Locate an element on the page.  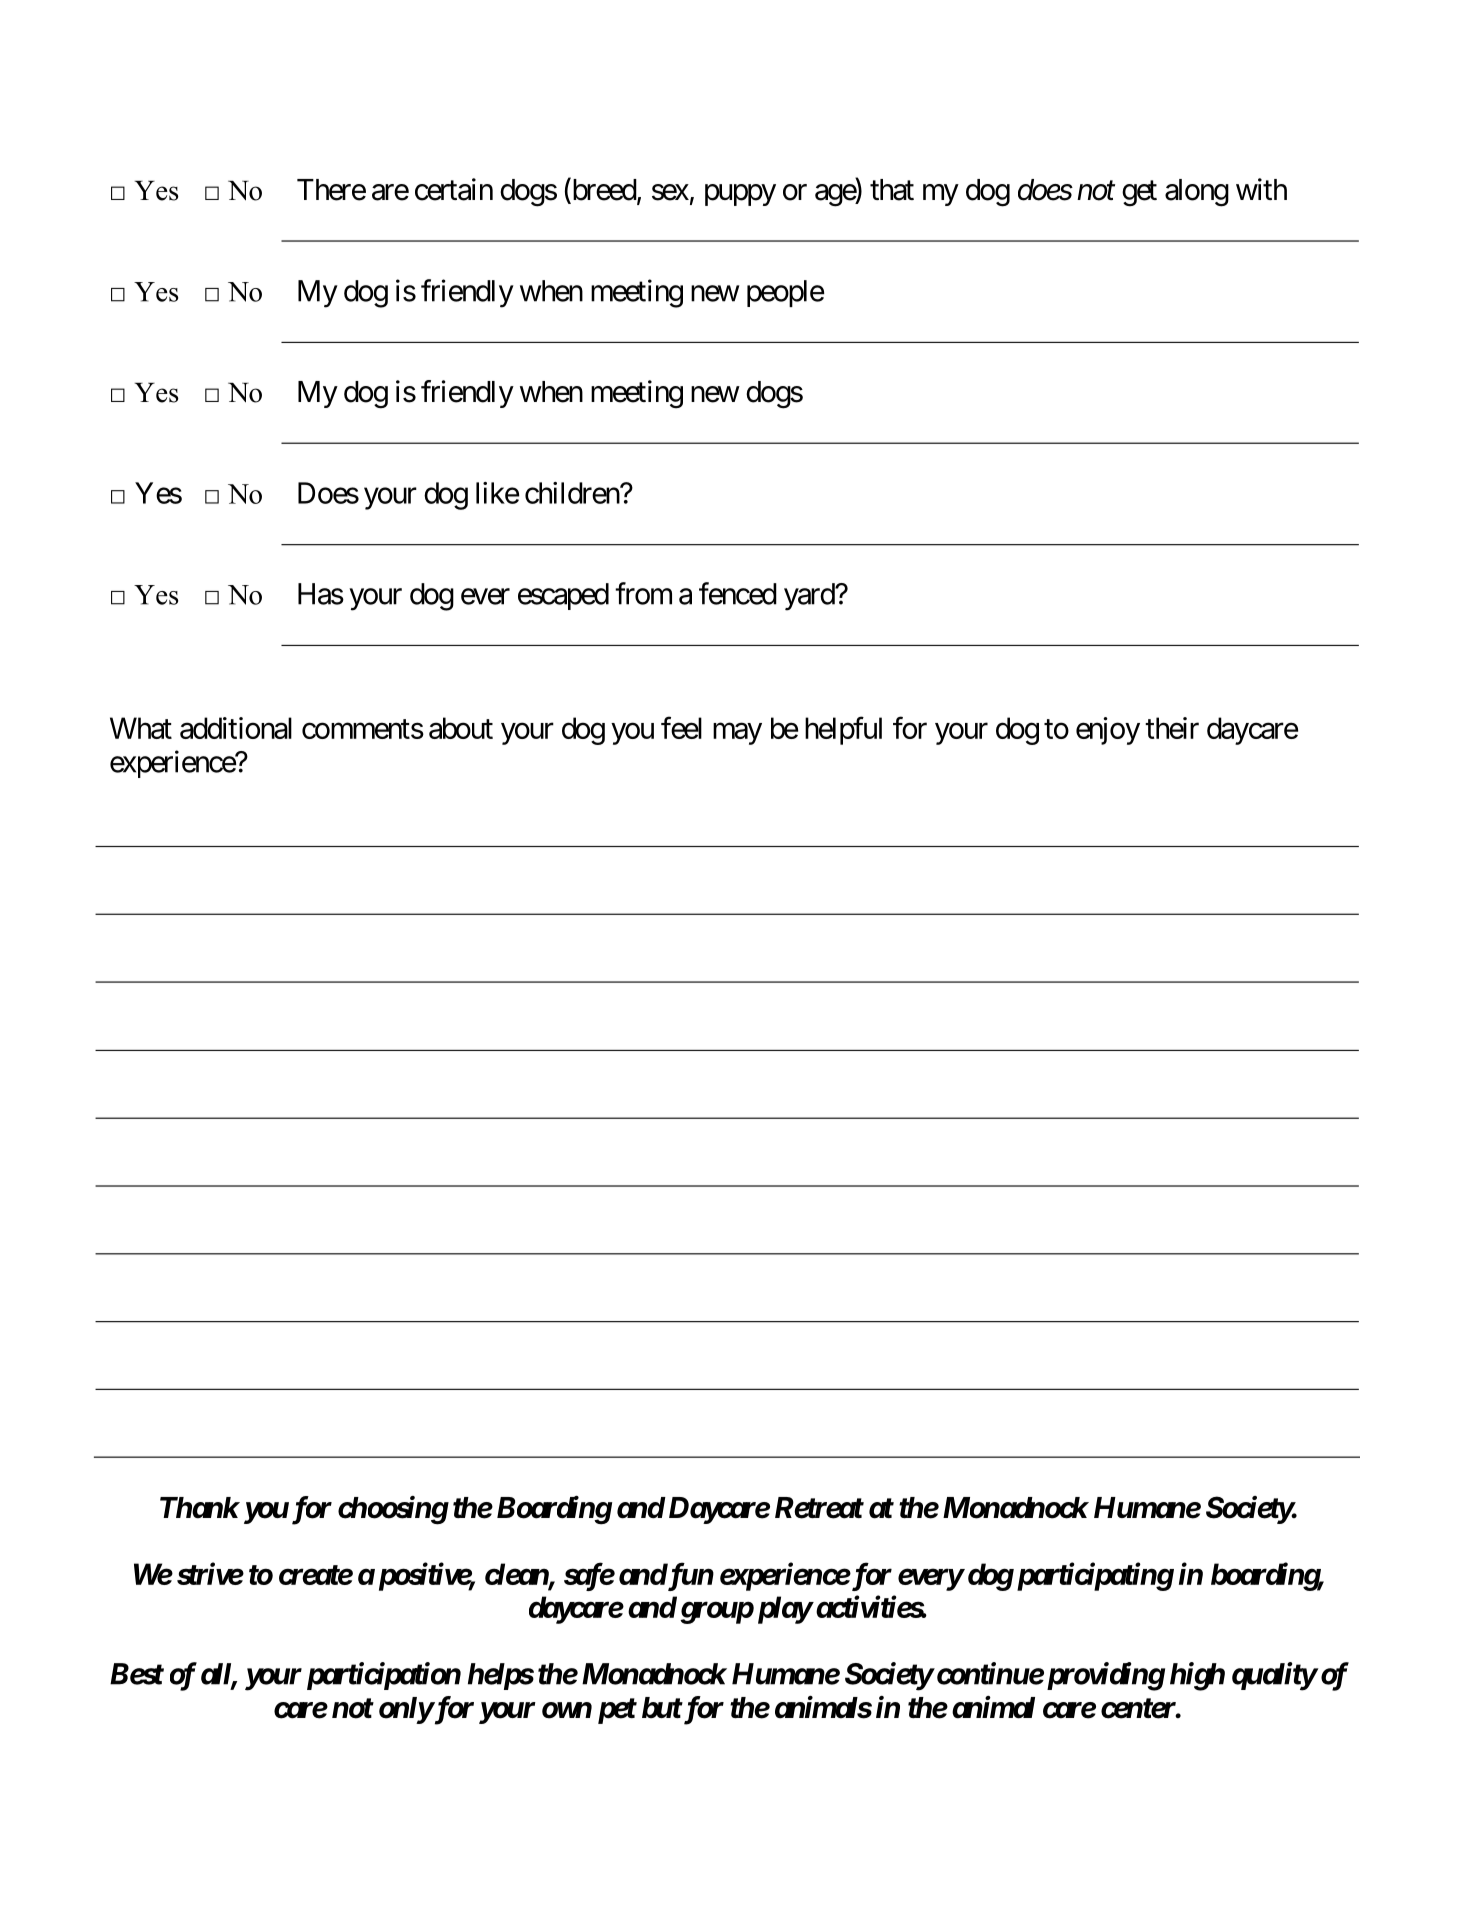
may is located at coordinates (737, 734).
